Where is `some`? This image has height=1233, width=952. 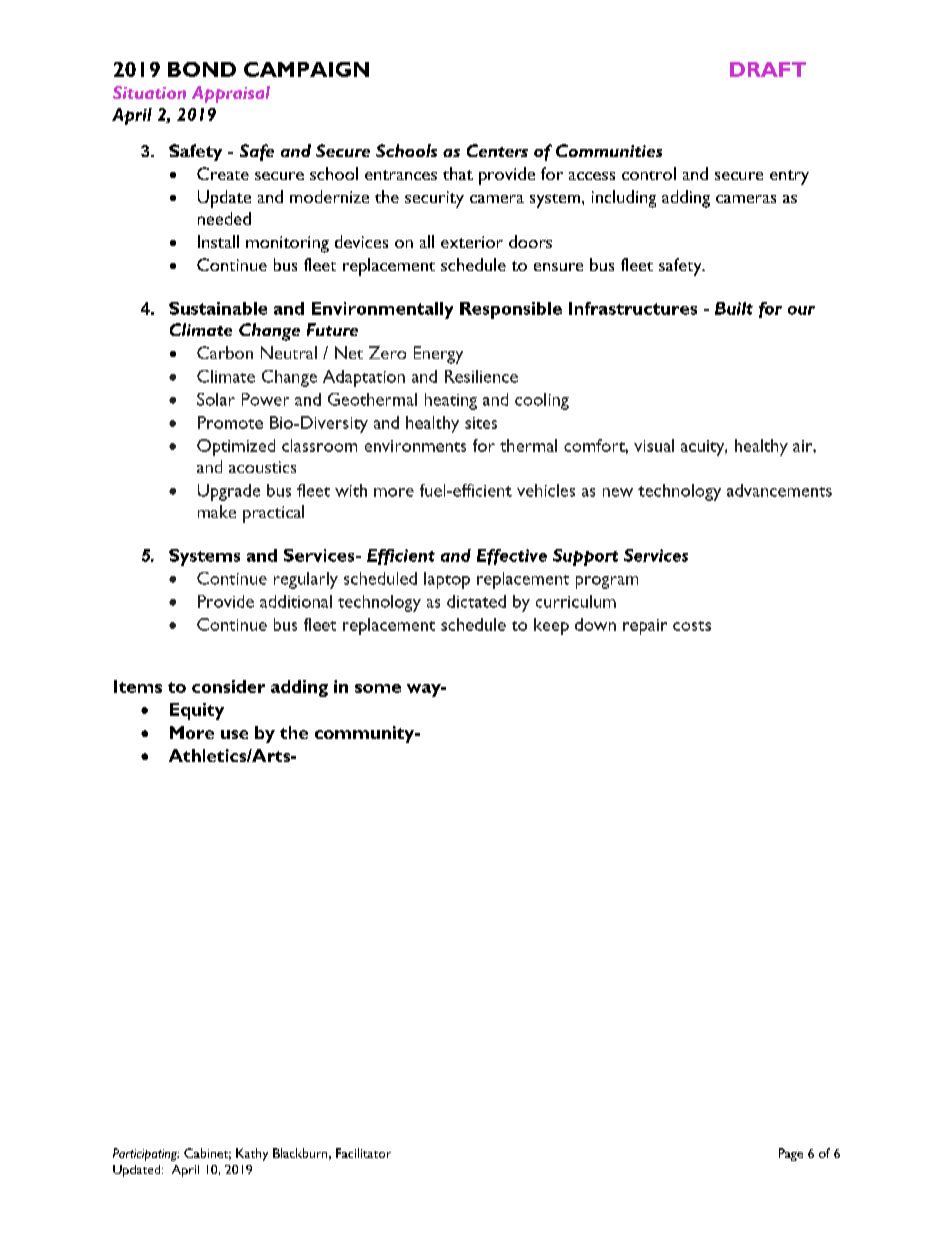
some is located at coordinates (378, 688).
